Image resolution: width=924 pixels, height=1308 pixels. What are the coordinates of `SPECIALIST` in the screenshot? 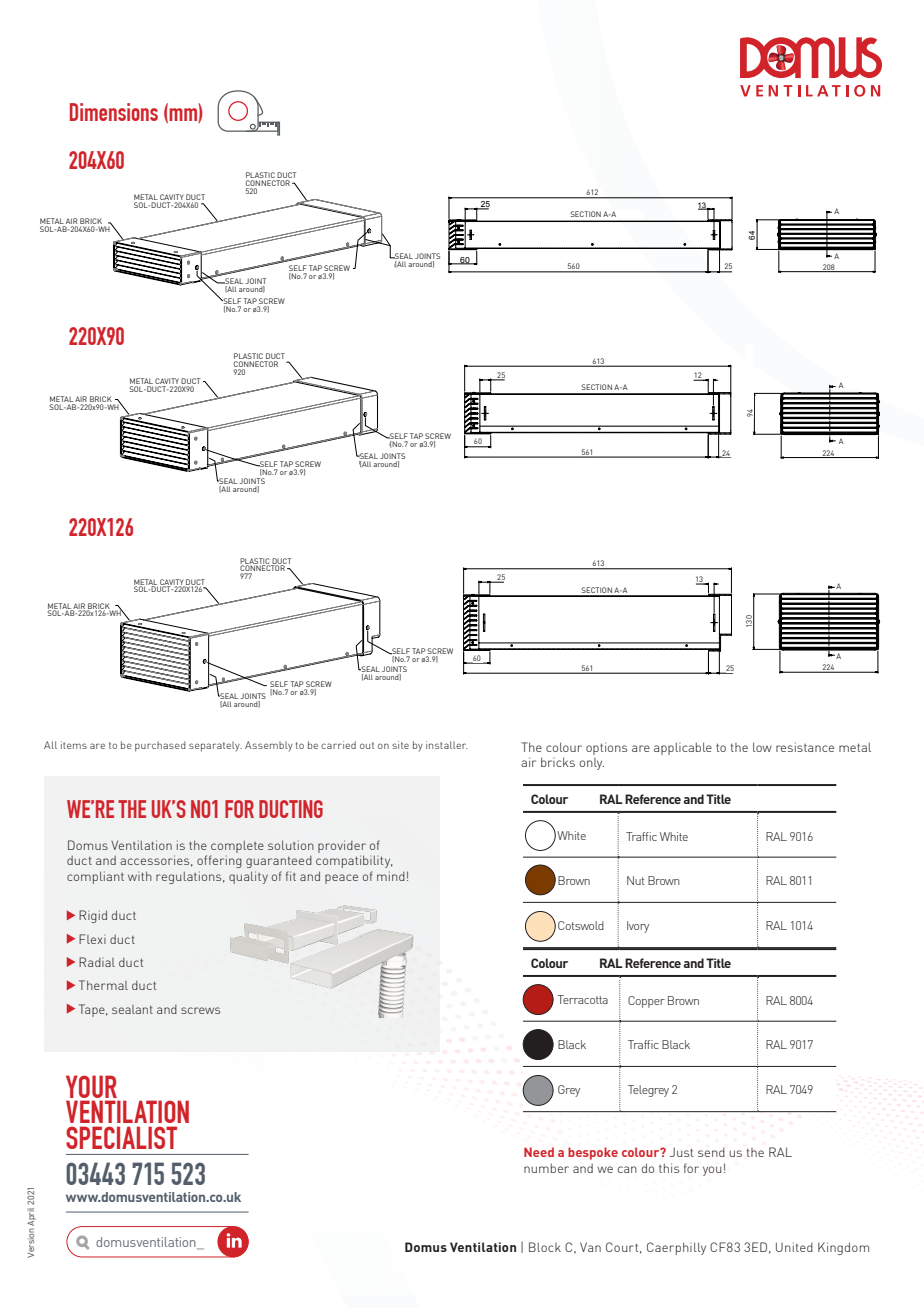 It's located at (121, 1137).
